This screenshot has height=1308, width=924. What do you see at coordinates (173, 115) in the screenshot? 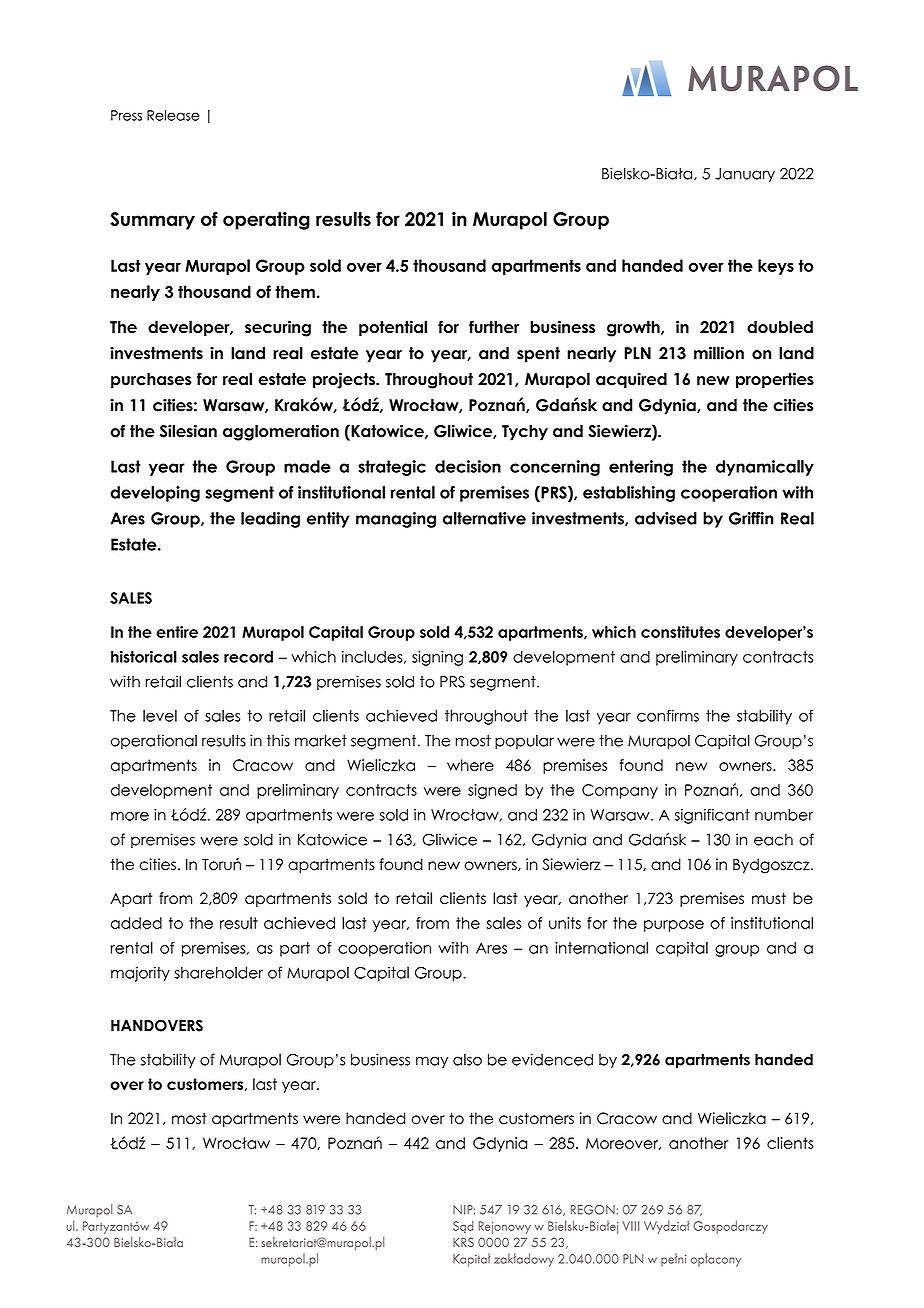
I see `Release` at bounding box center [173, 115].
